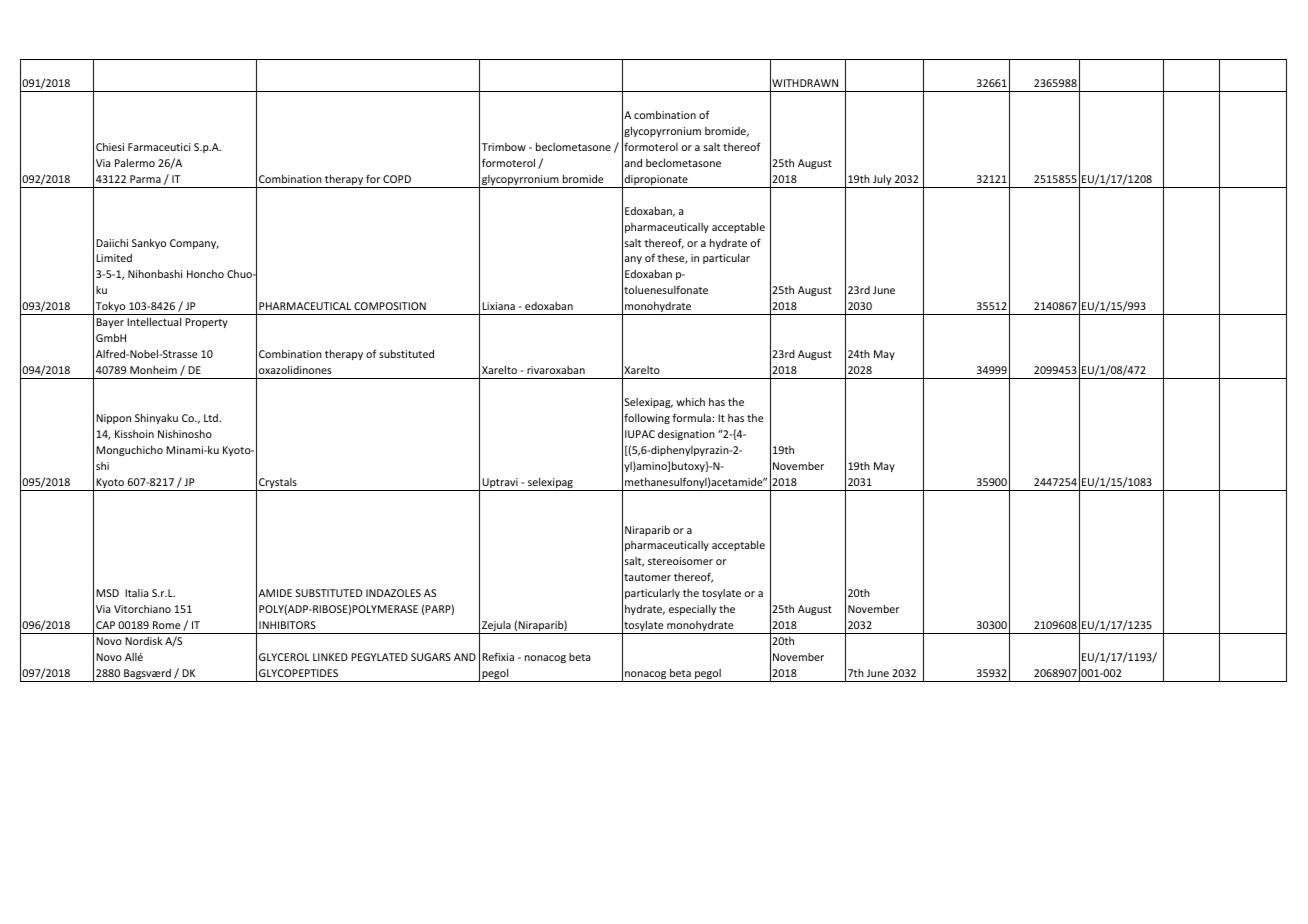  What do you see at coordinates (882, 181) in the screenshot?
I see `July` at bounding box center [882, 181].
